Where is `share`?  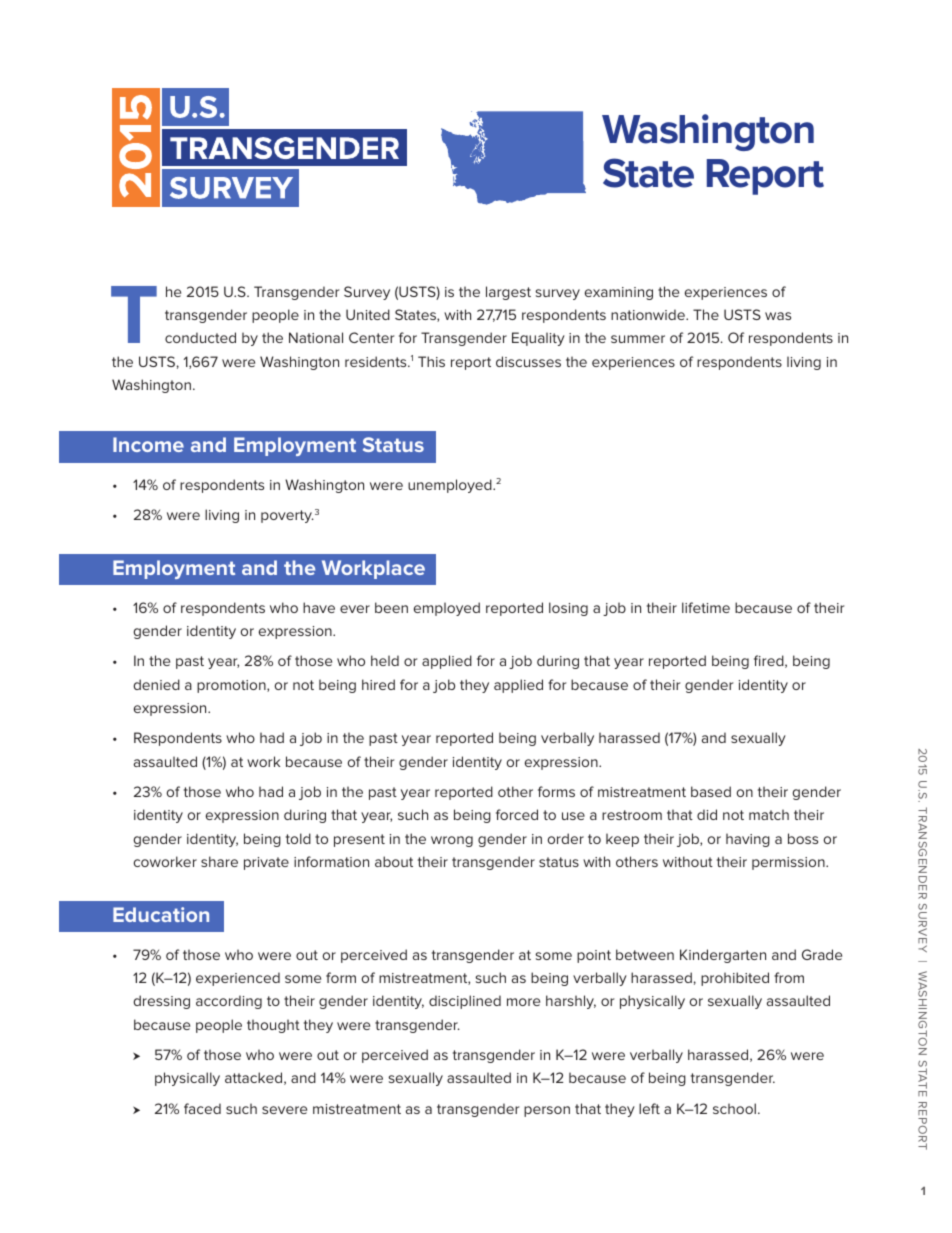
share is located at coordinates (219, 861).
